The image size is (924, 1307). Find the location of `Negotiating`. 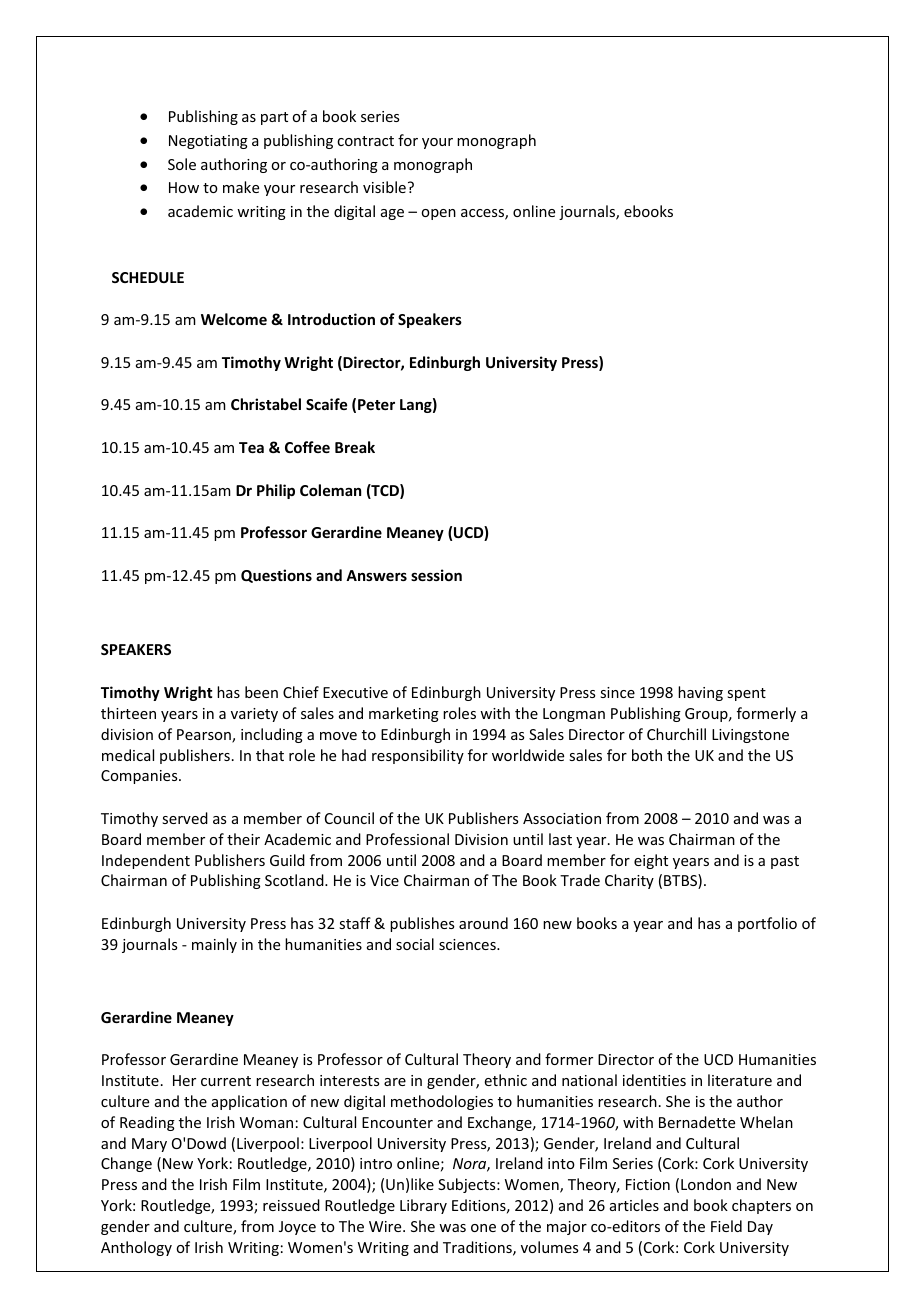

Negotiating is located at coordinates (208, 142).
